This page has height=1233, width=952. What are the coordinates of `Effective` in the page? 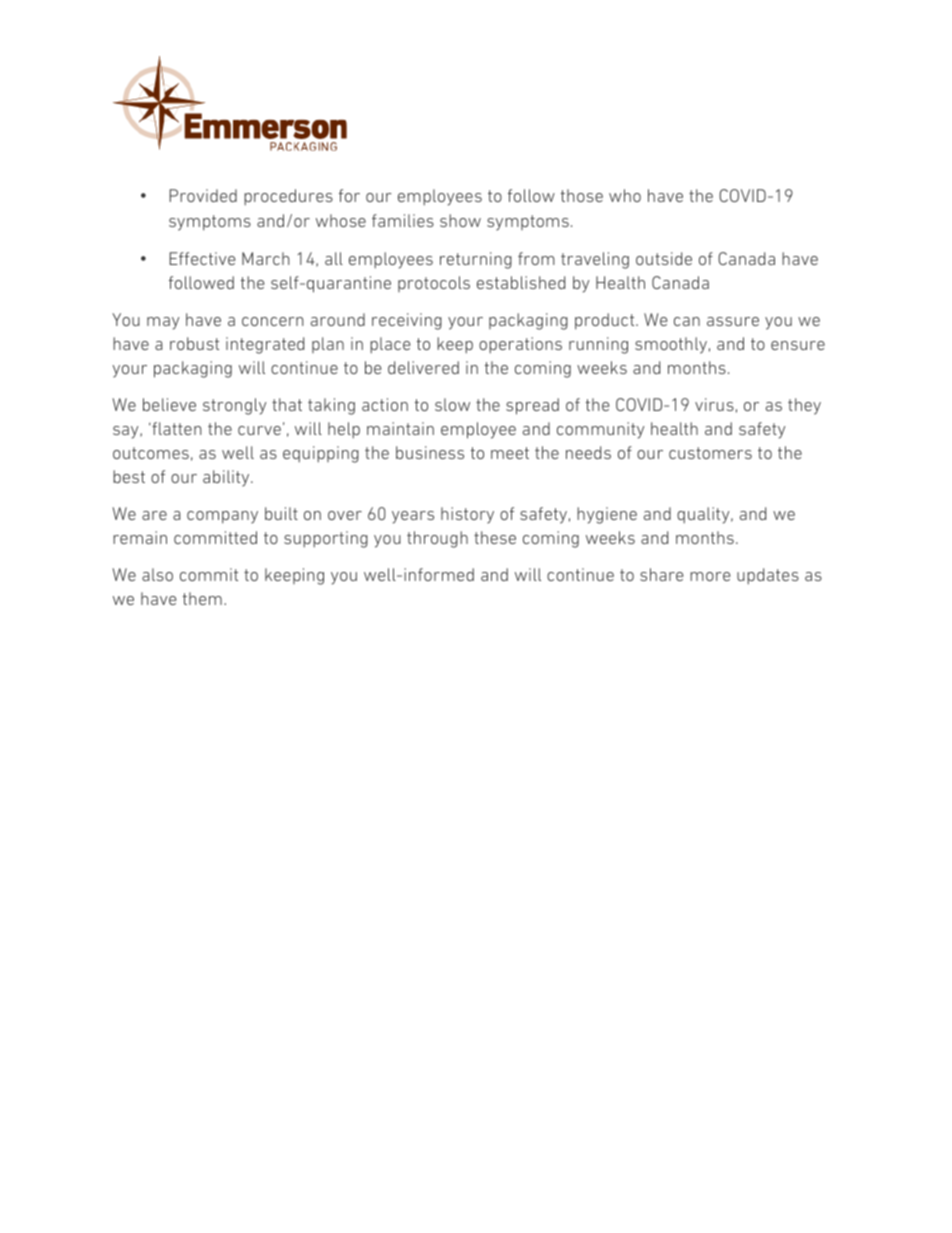 It's located at (202, 258).
